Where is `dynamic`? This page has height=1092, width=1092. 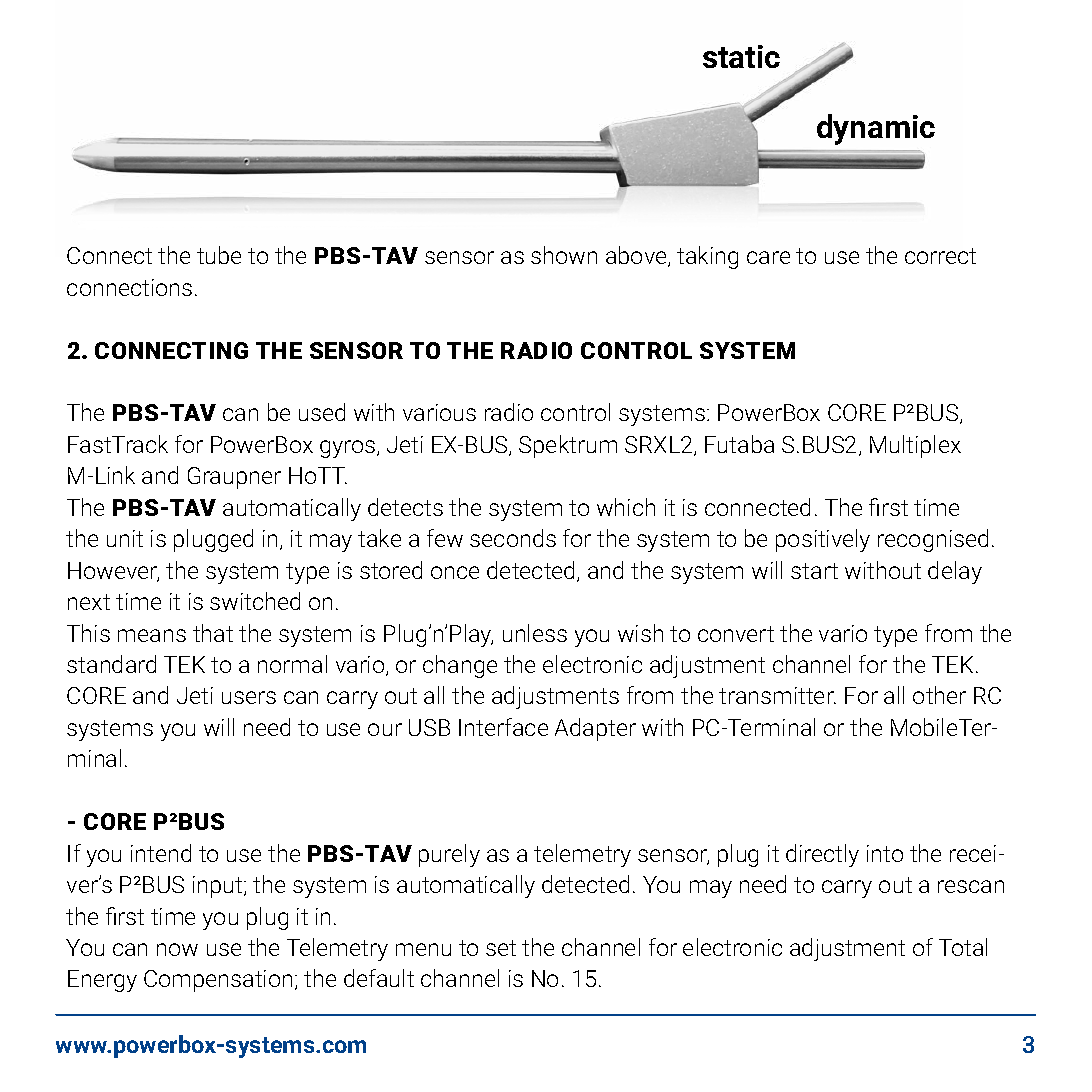 dynamic is located at coordinates (876, 129).
